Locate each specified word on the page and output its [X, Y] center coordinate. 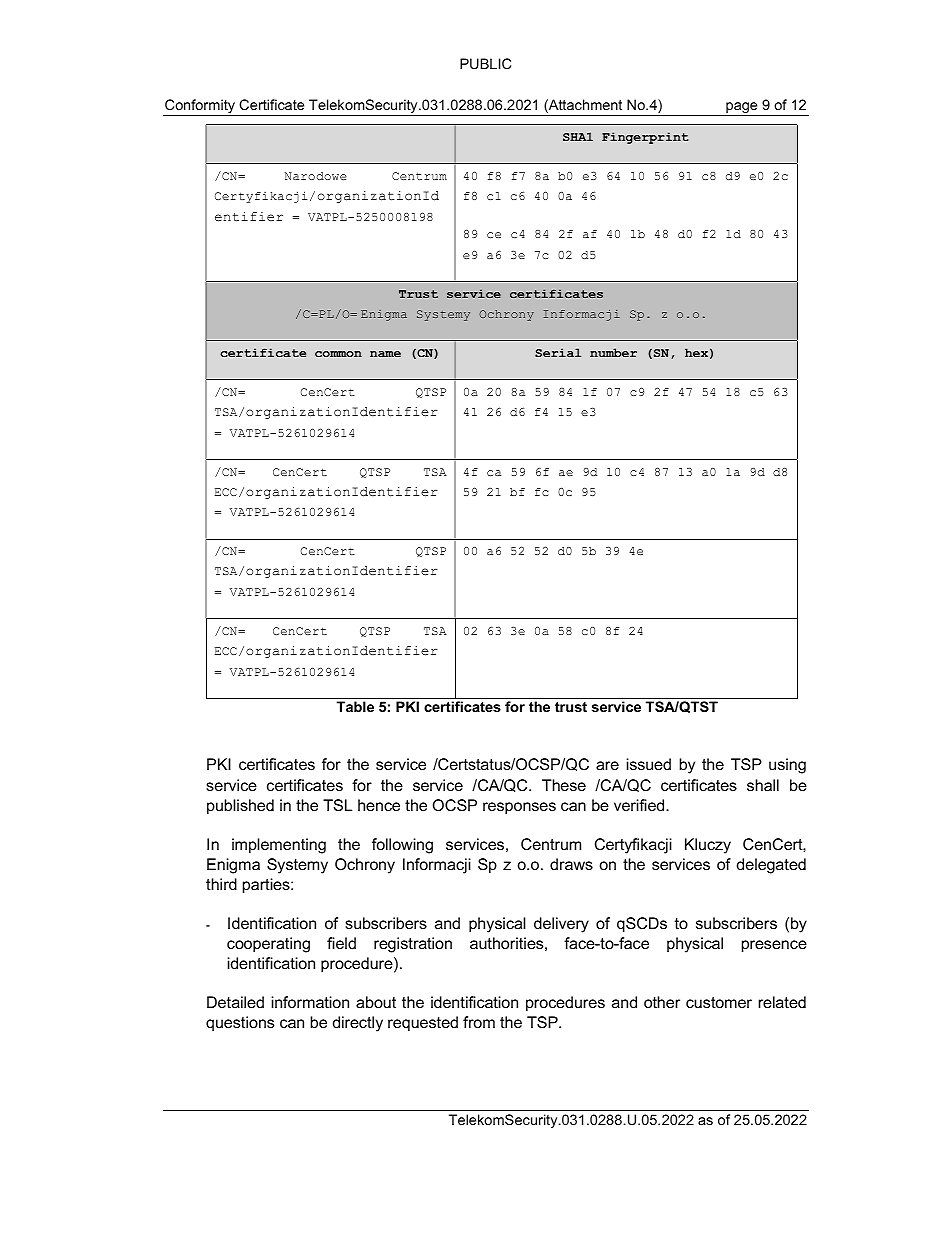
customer [719, 1002]
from [479, 1022]
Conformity [200, 107]
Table [355, 706]
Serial [558, 352]
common [338, 354]
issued [649, 764]
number [613, 352]
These [564, 785]
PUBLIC [485, 63]
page [742, 109]
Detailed [235, 1002]
